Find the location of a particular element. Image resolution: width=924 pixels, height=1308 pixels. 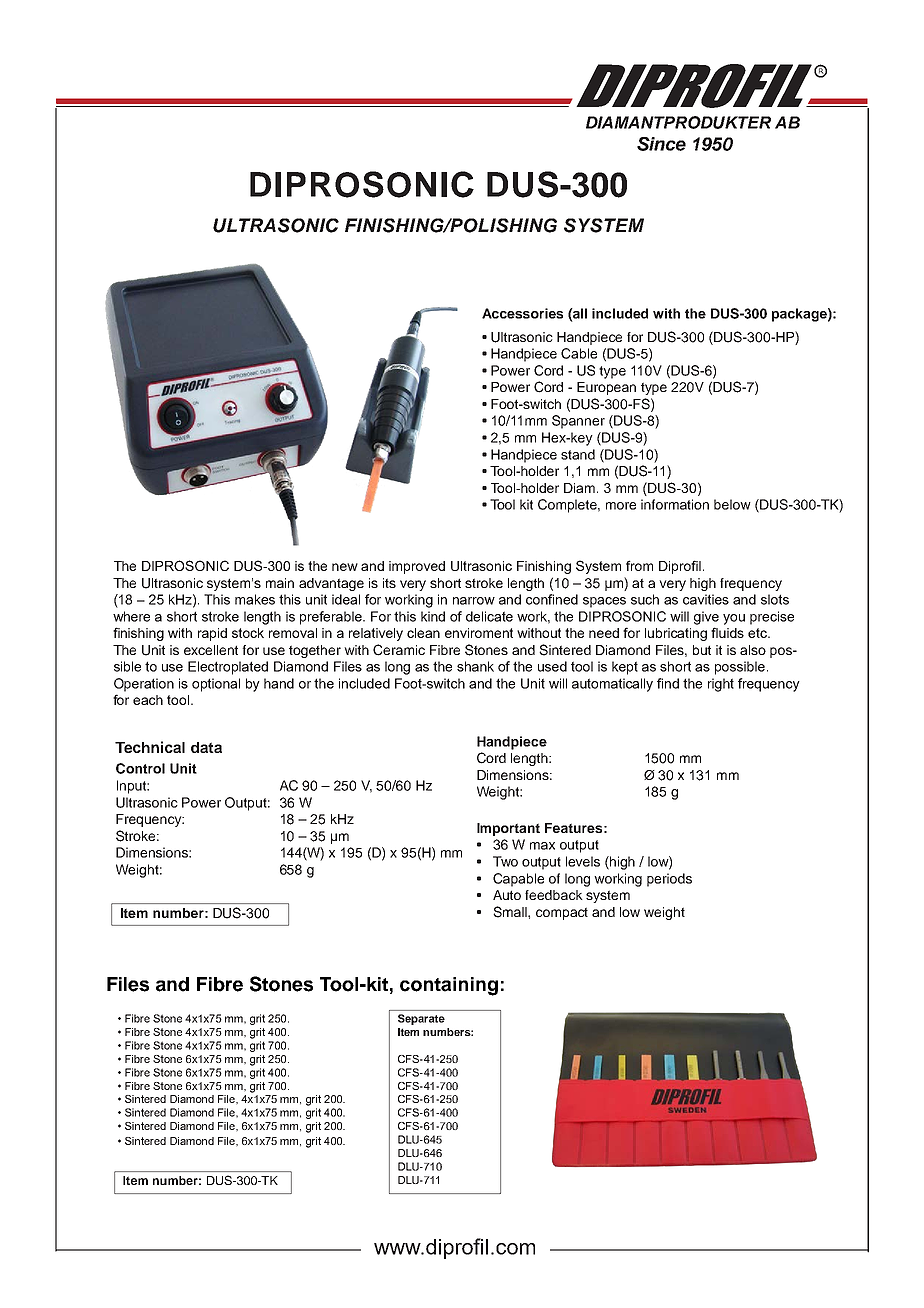

containing is located at coordinates (449, 986).
